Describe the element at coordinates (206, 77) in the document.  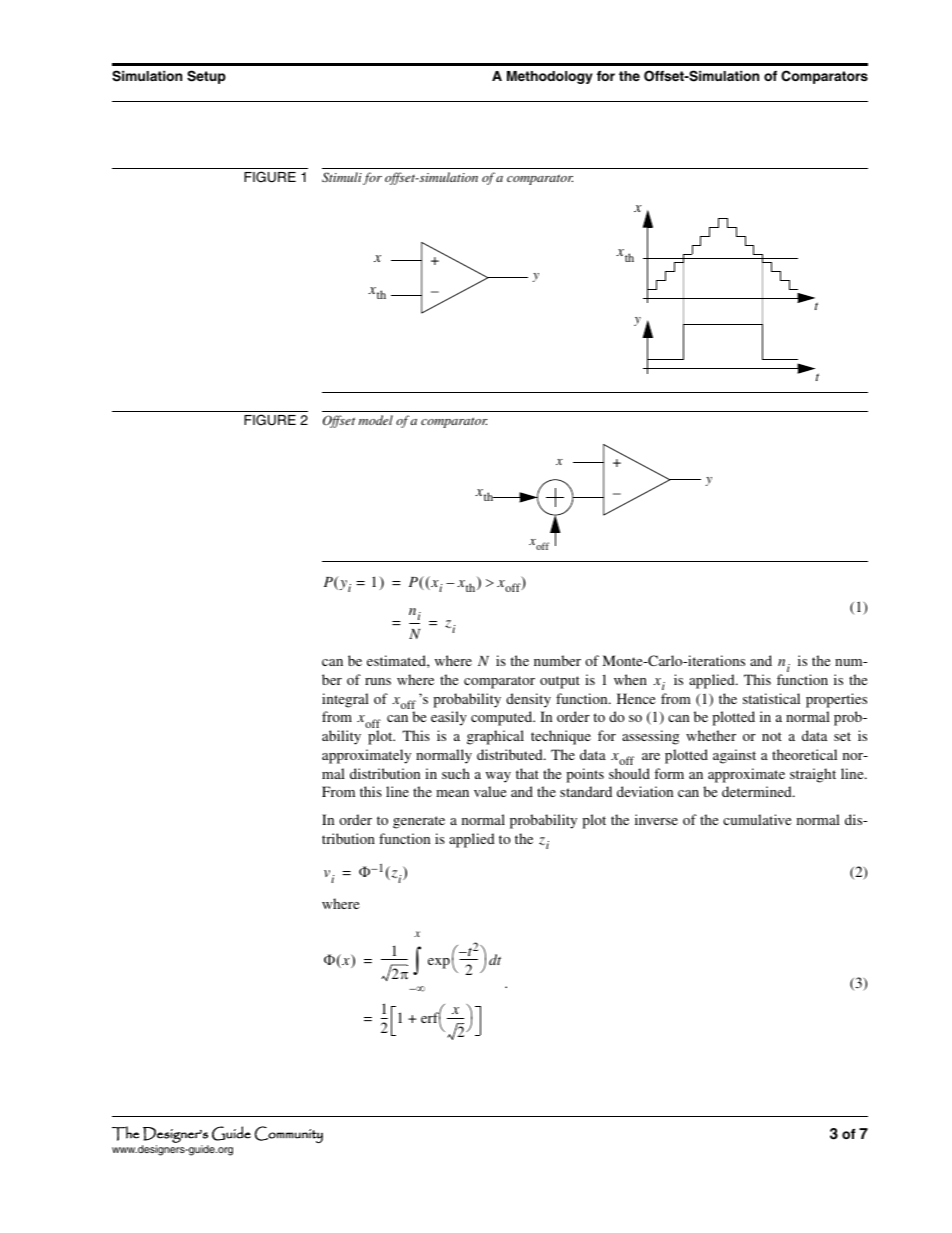
I see `Setup` at that location.
